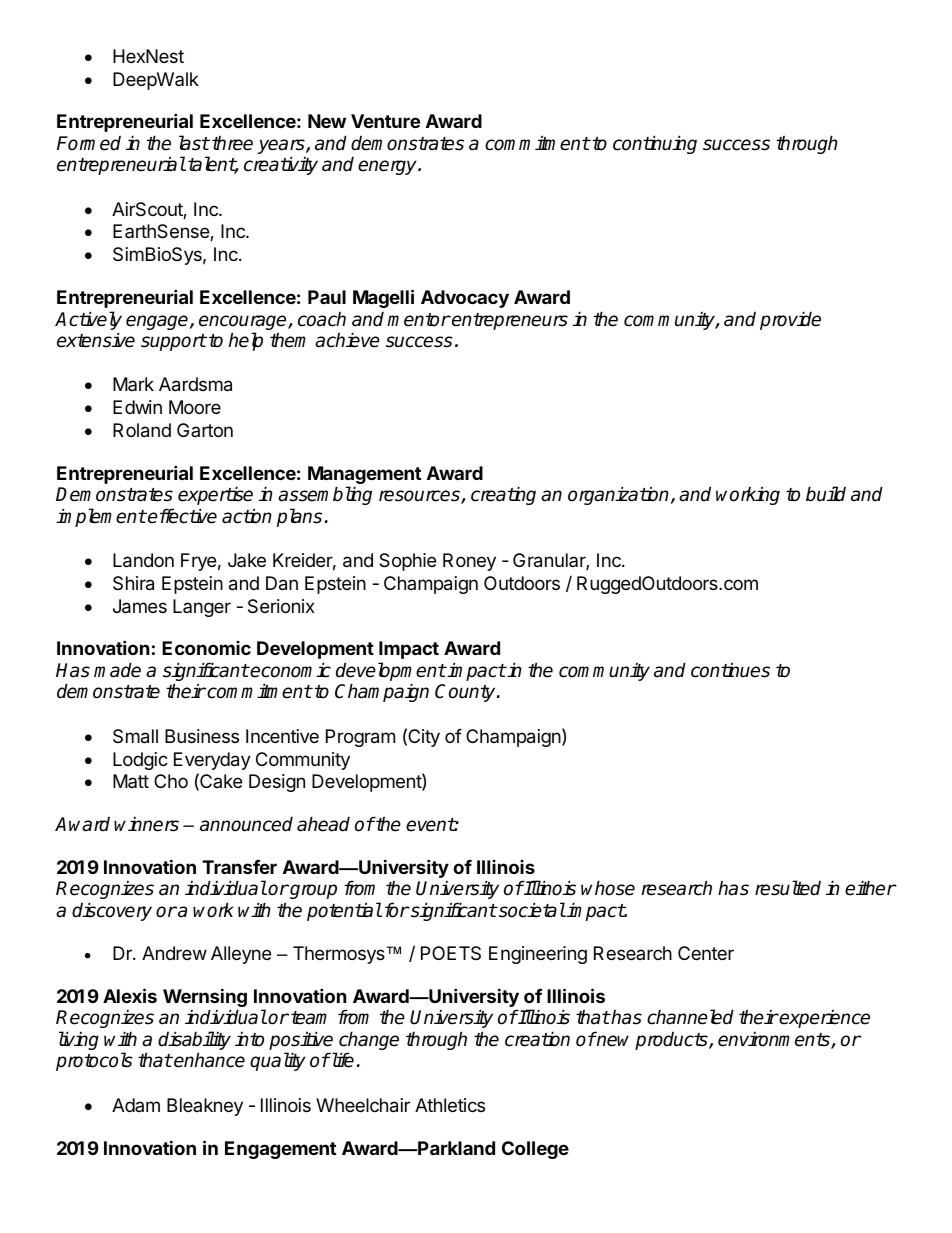 This page has height=1233, width=952. I want to click on County, so click(466, 693).
